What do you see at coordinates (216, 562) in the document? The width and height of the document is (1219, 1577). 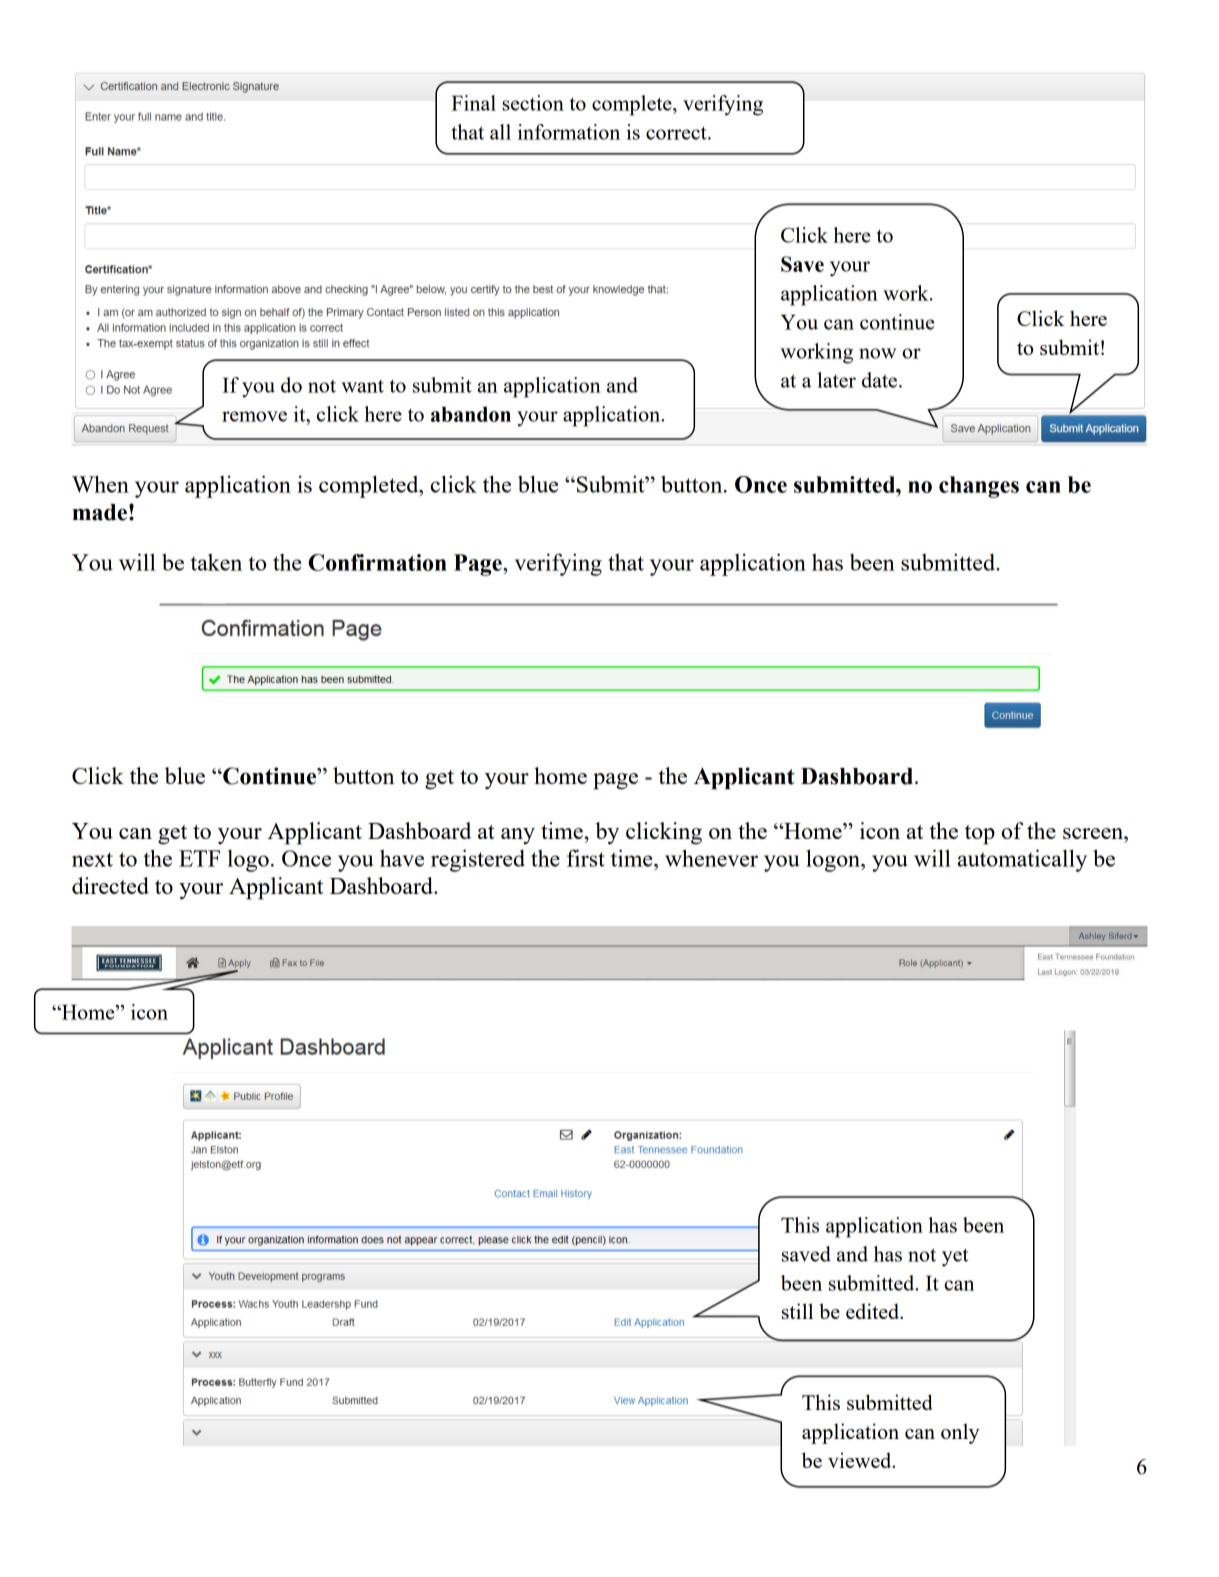 I see `taken` at bounding box center [216, 562].
